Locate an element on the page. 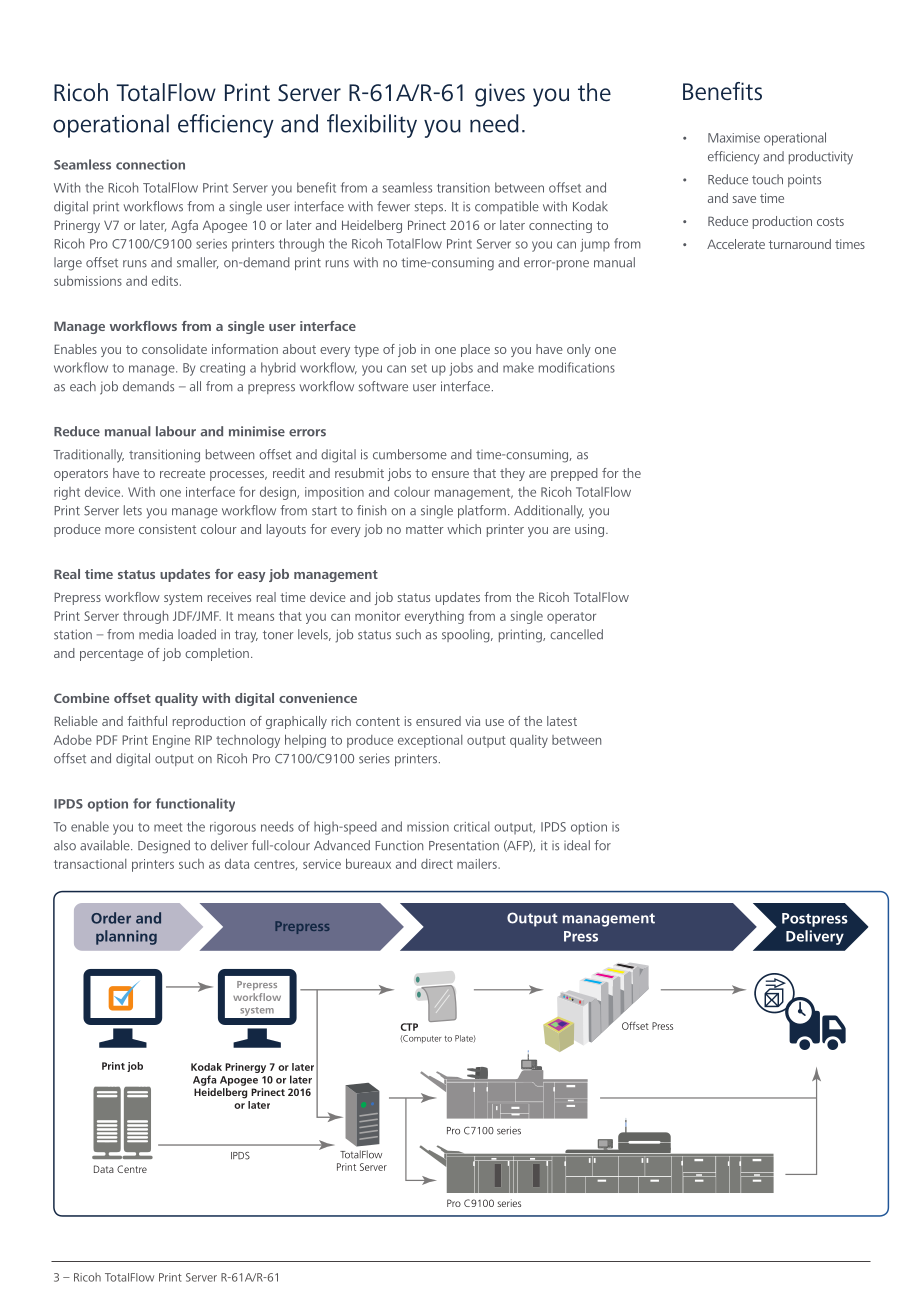  place is located at coordinates (475, 350).
